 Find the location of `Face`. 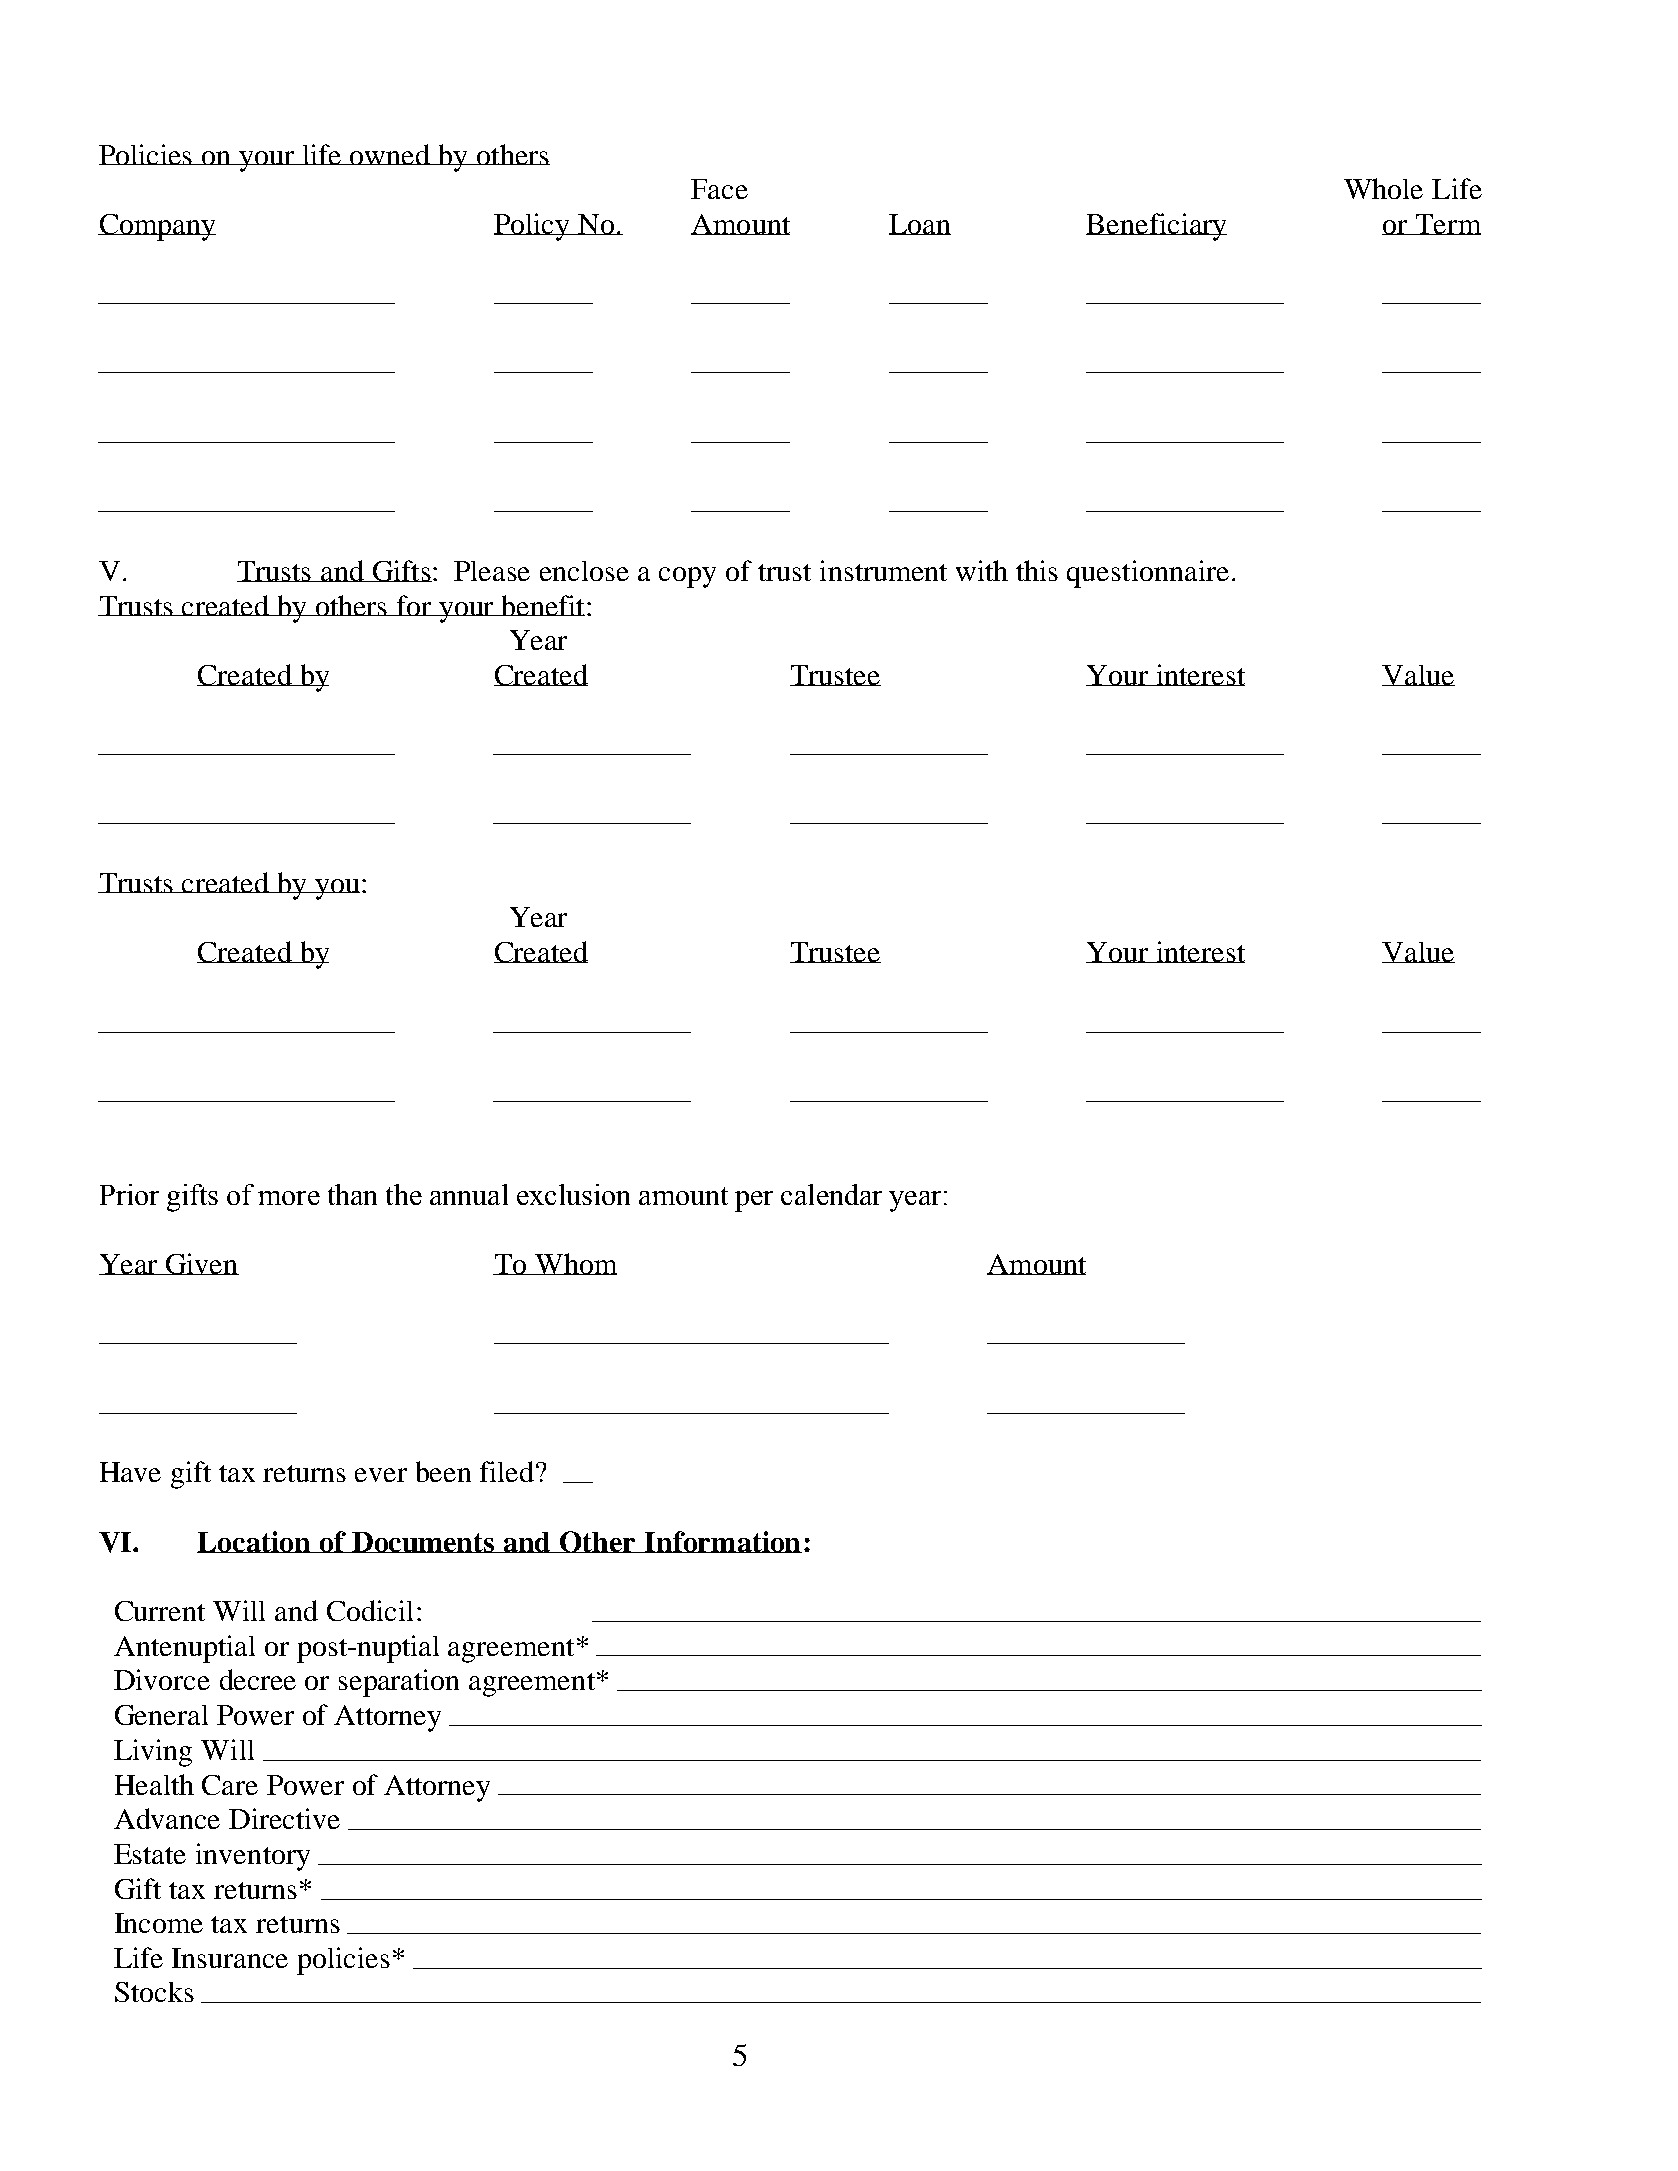

Face is located at coordinates (719, 189).
